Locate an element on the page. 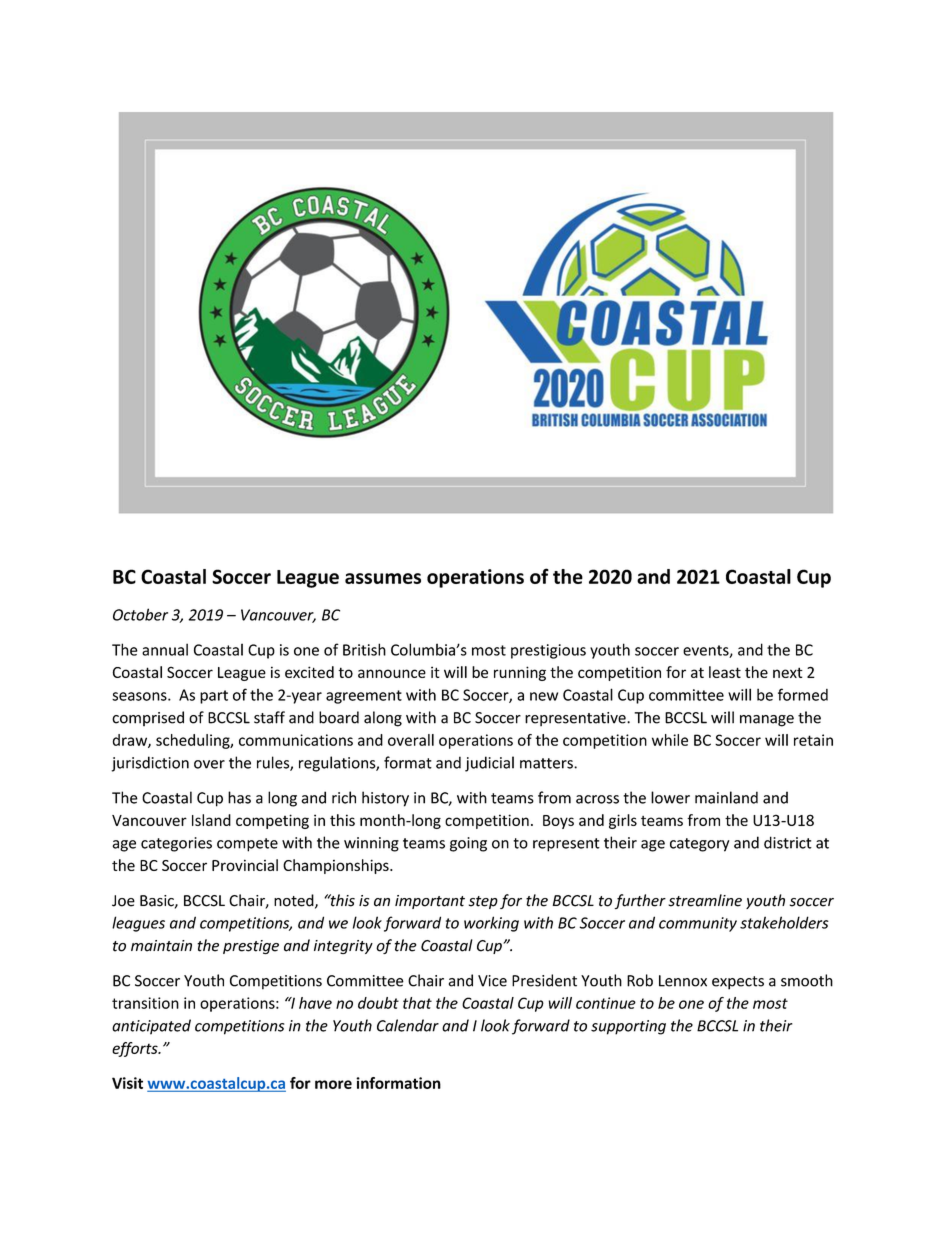 The width and height of the image is (952, 1233). least is located at coordinates (725, 672).
